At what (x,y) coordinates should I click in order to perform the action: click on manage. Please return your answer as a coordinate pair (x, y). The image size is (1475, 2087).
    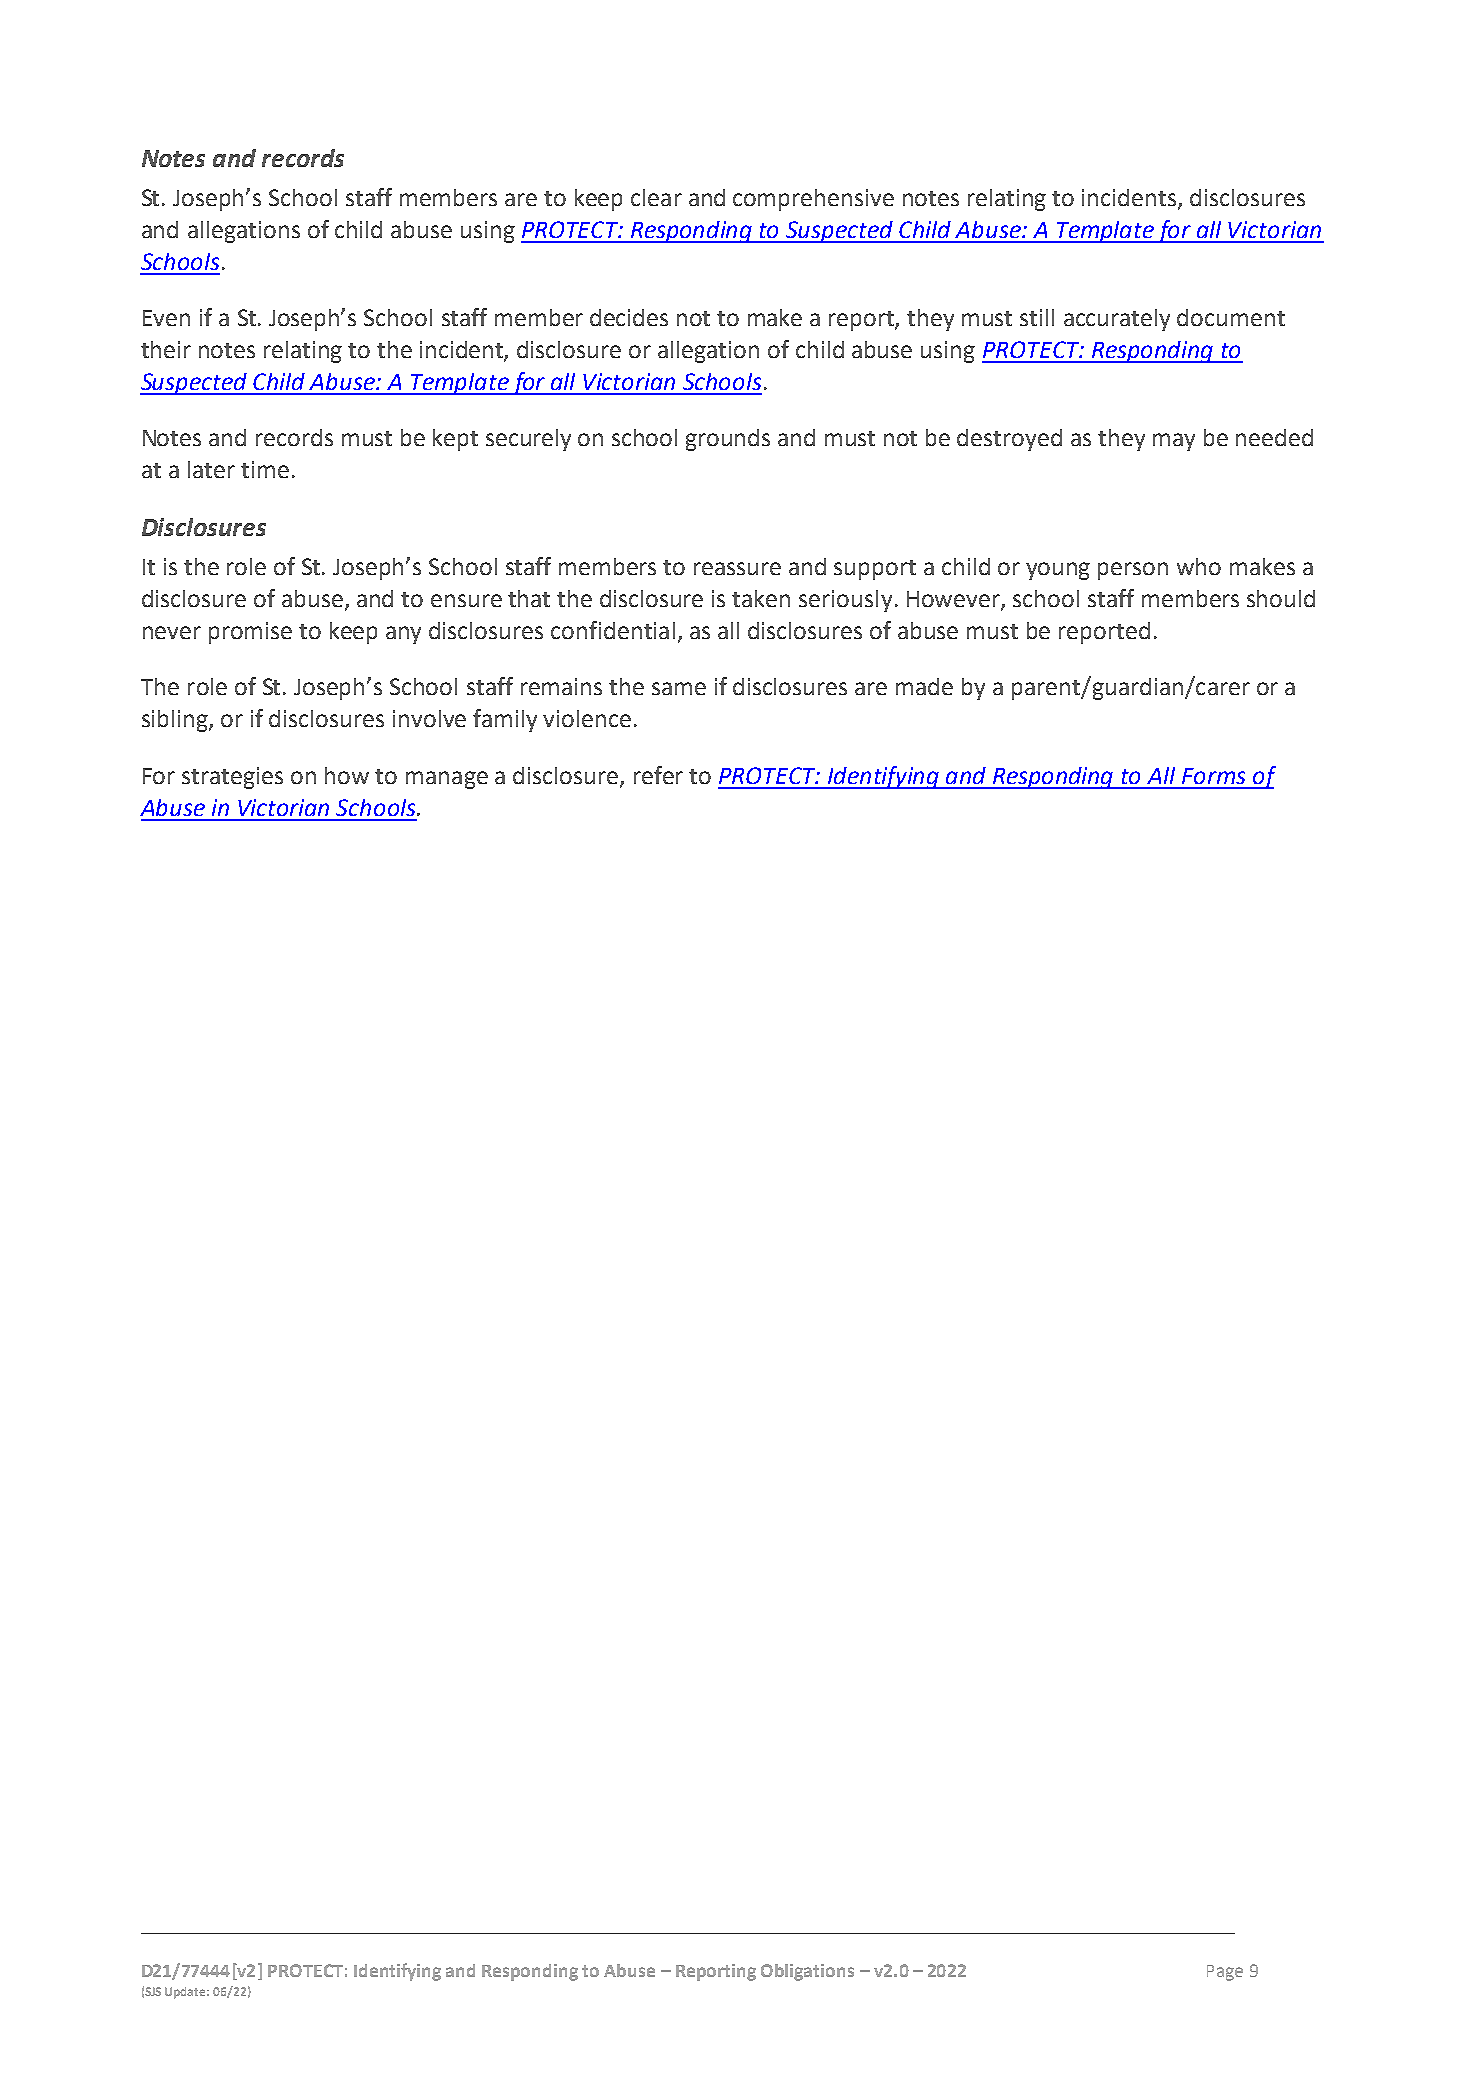
    Looking at the image, I should click on (447, 780).
